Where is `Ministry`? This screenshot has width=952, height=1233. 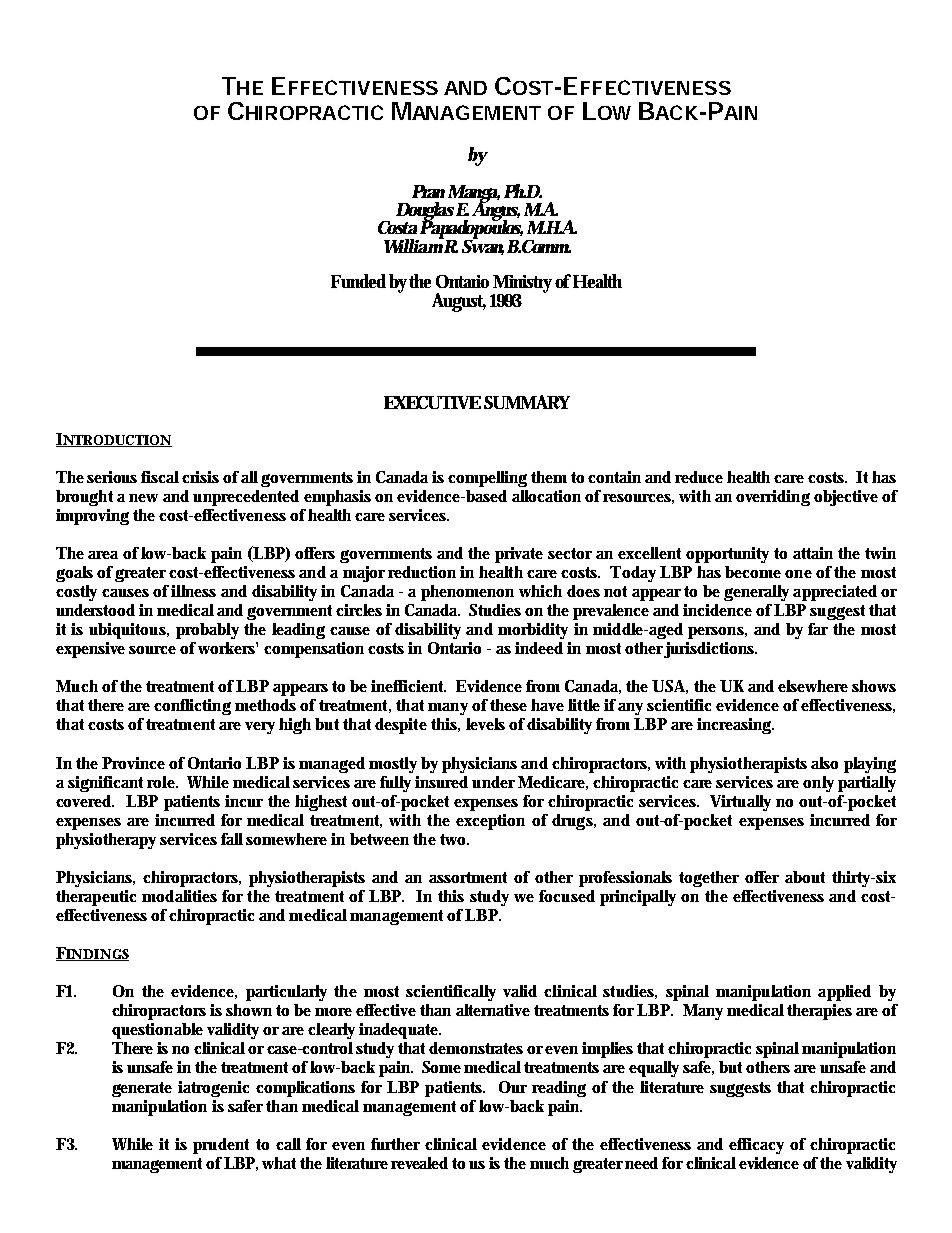
Ministry is located at coordinates (522, 285).
